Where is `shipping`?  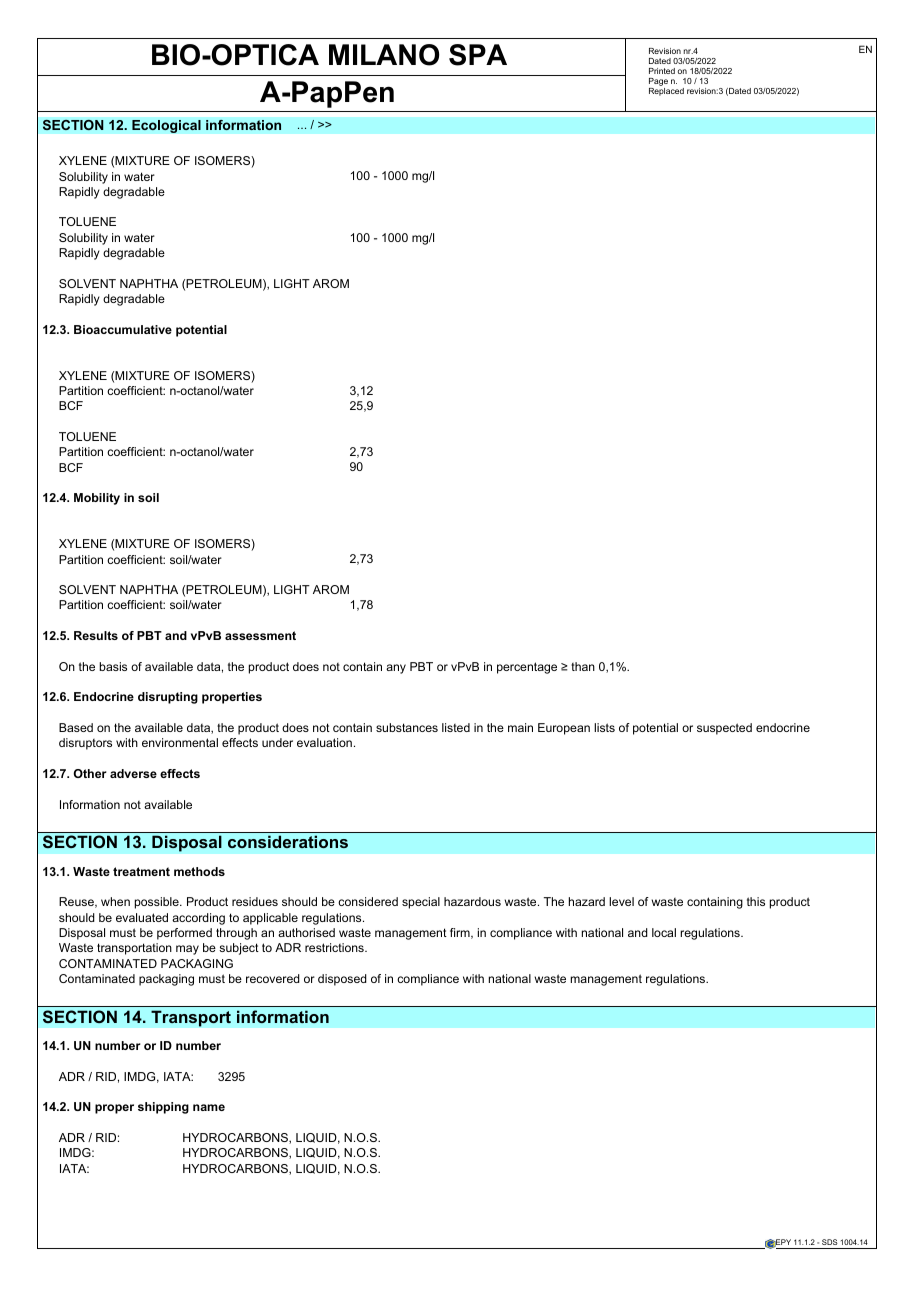 shipping is located at coordinates (163, 1108).
